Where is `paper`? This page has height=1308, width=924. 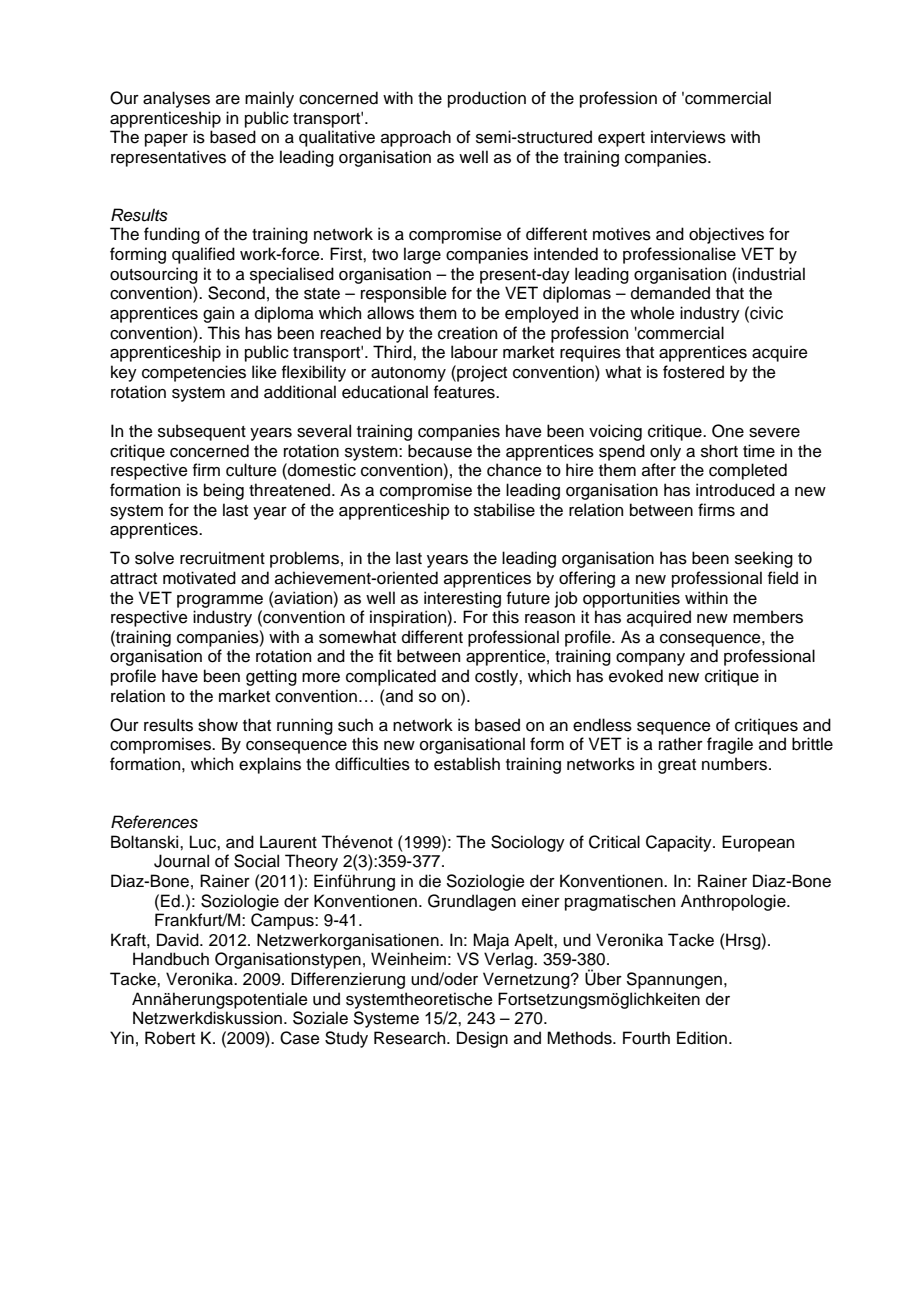 paper is located at coordinates (166, 140).
